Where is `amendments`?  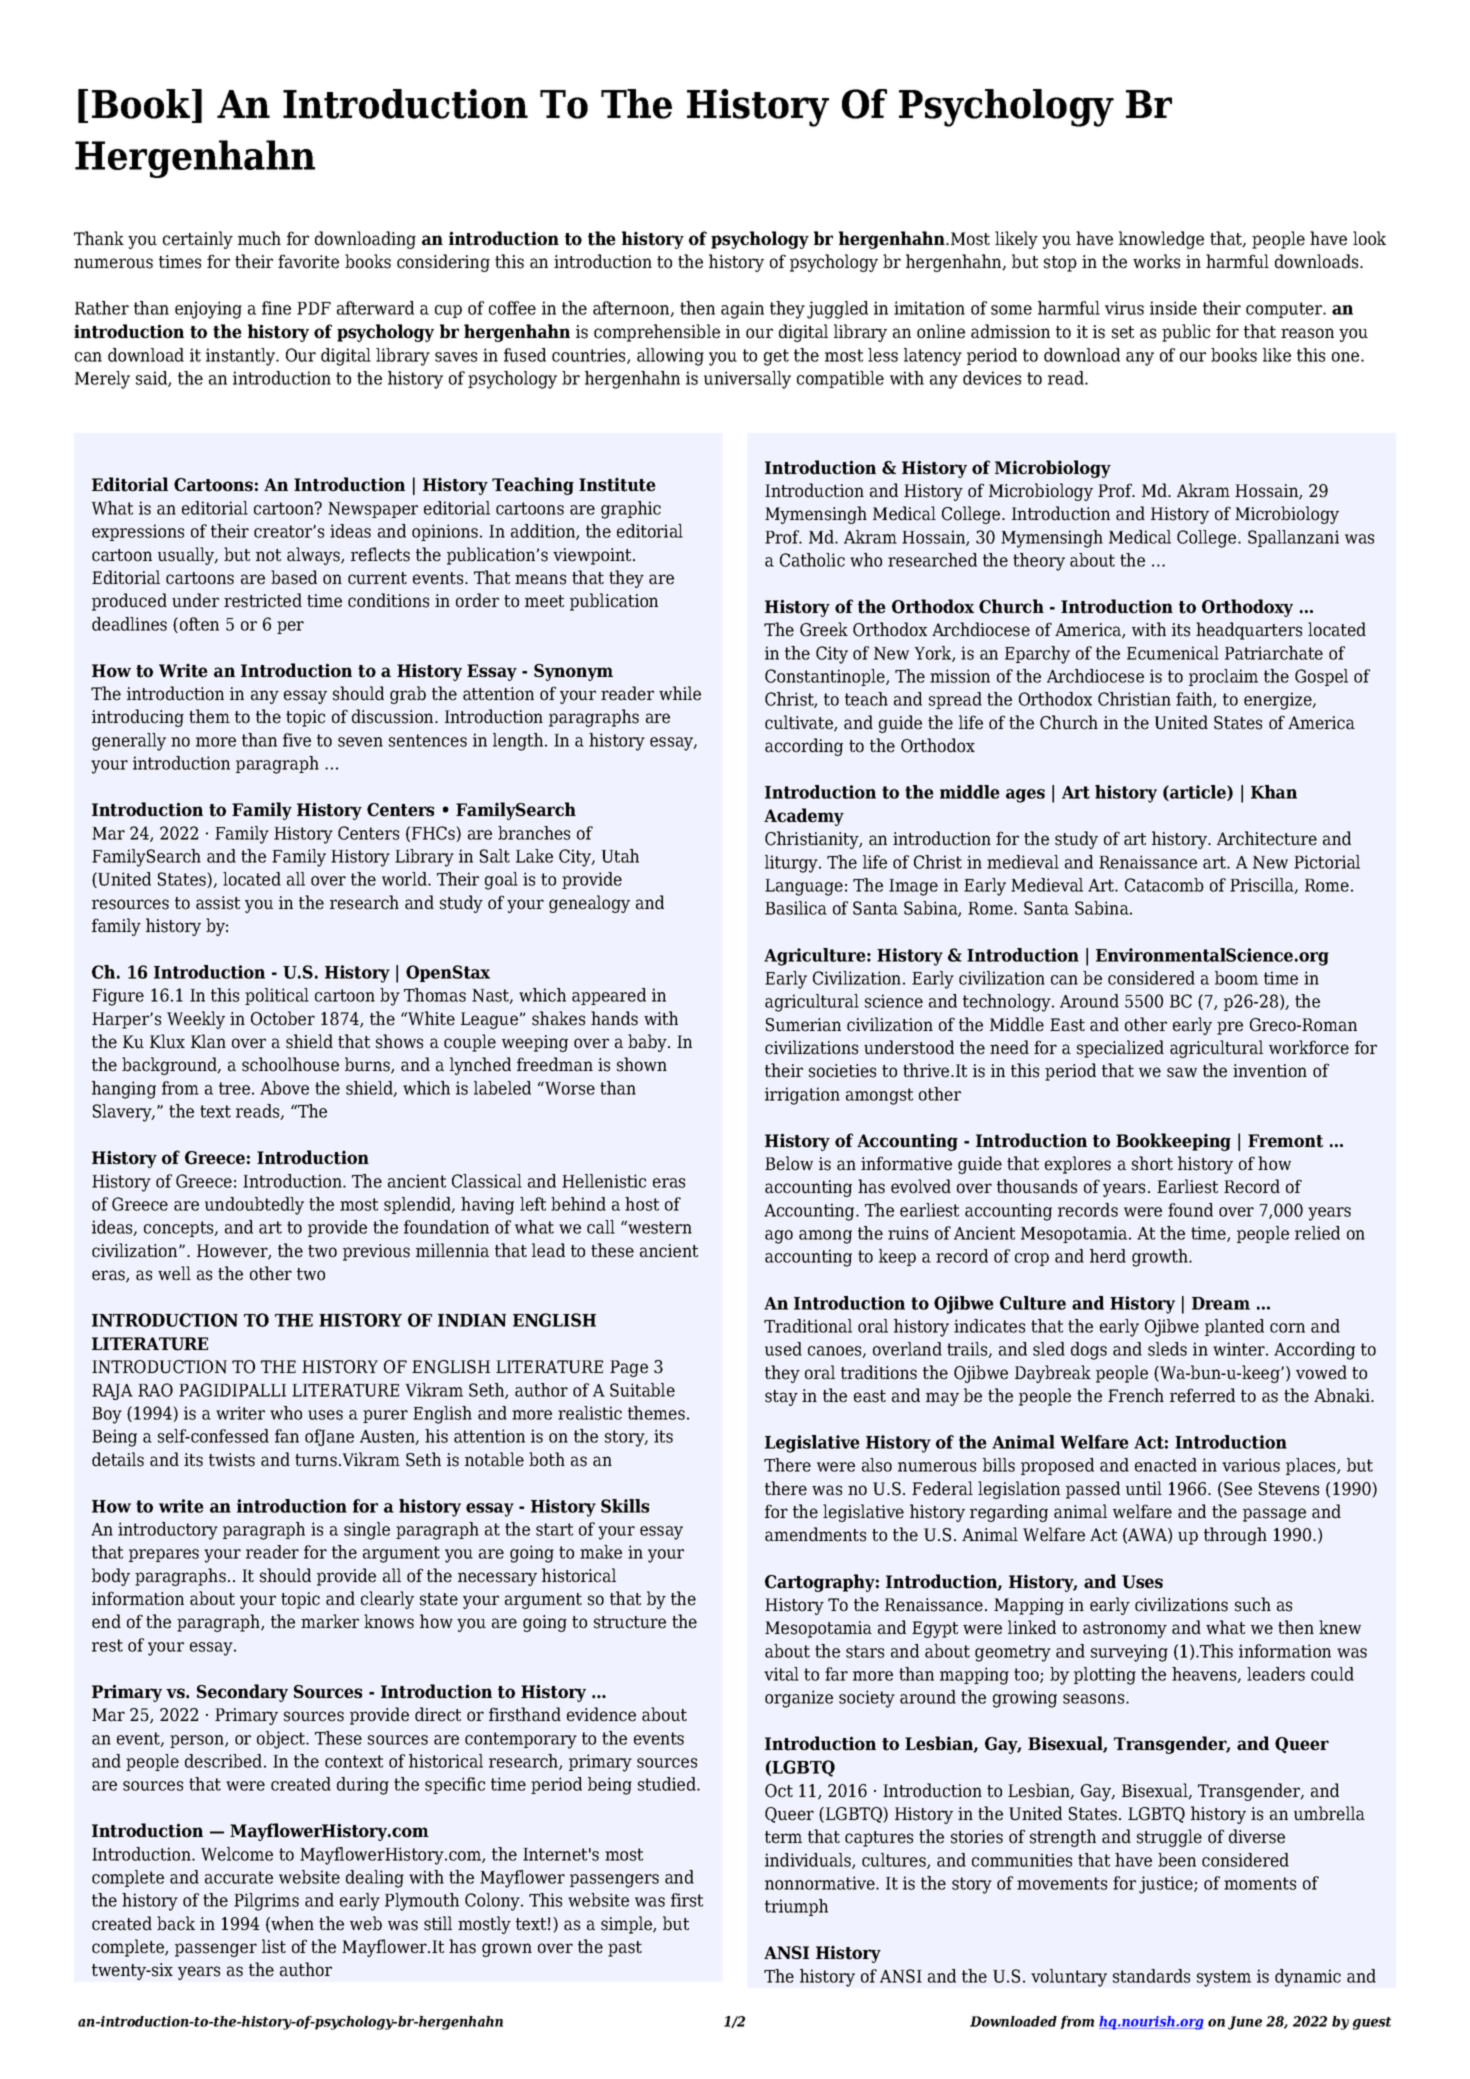
amendments is located at coordinates (815, 1534).
